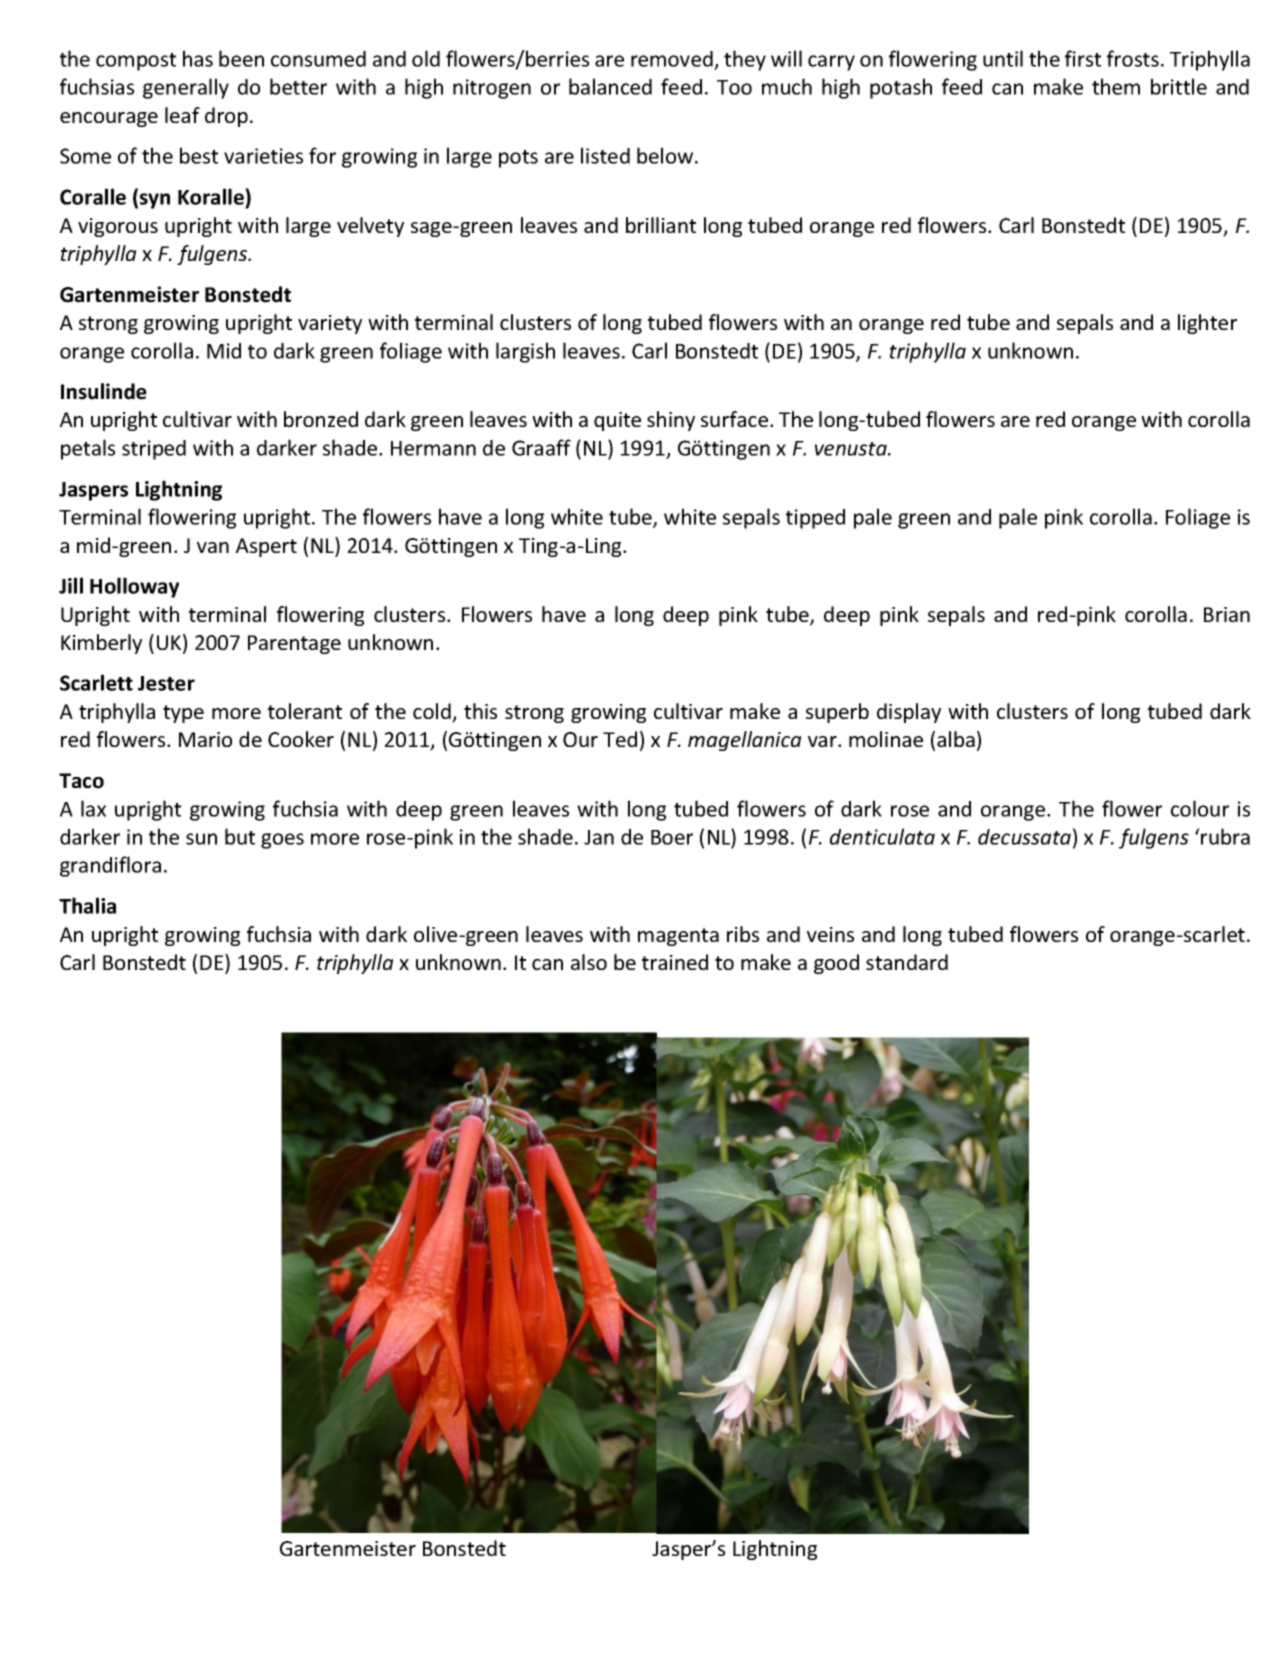  I want to click on tipped, so click(815, 519).
